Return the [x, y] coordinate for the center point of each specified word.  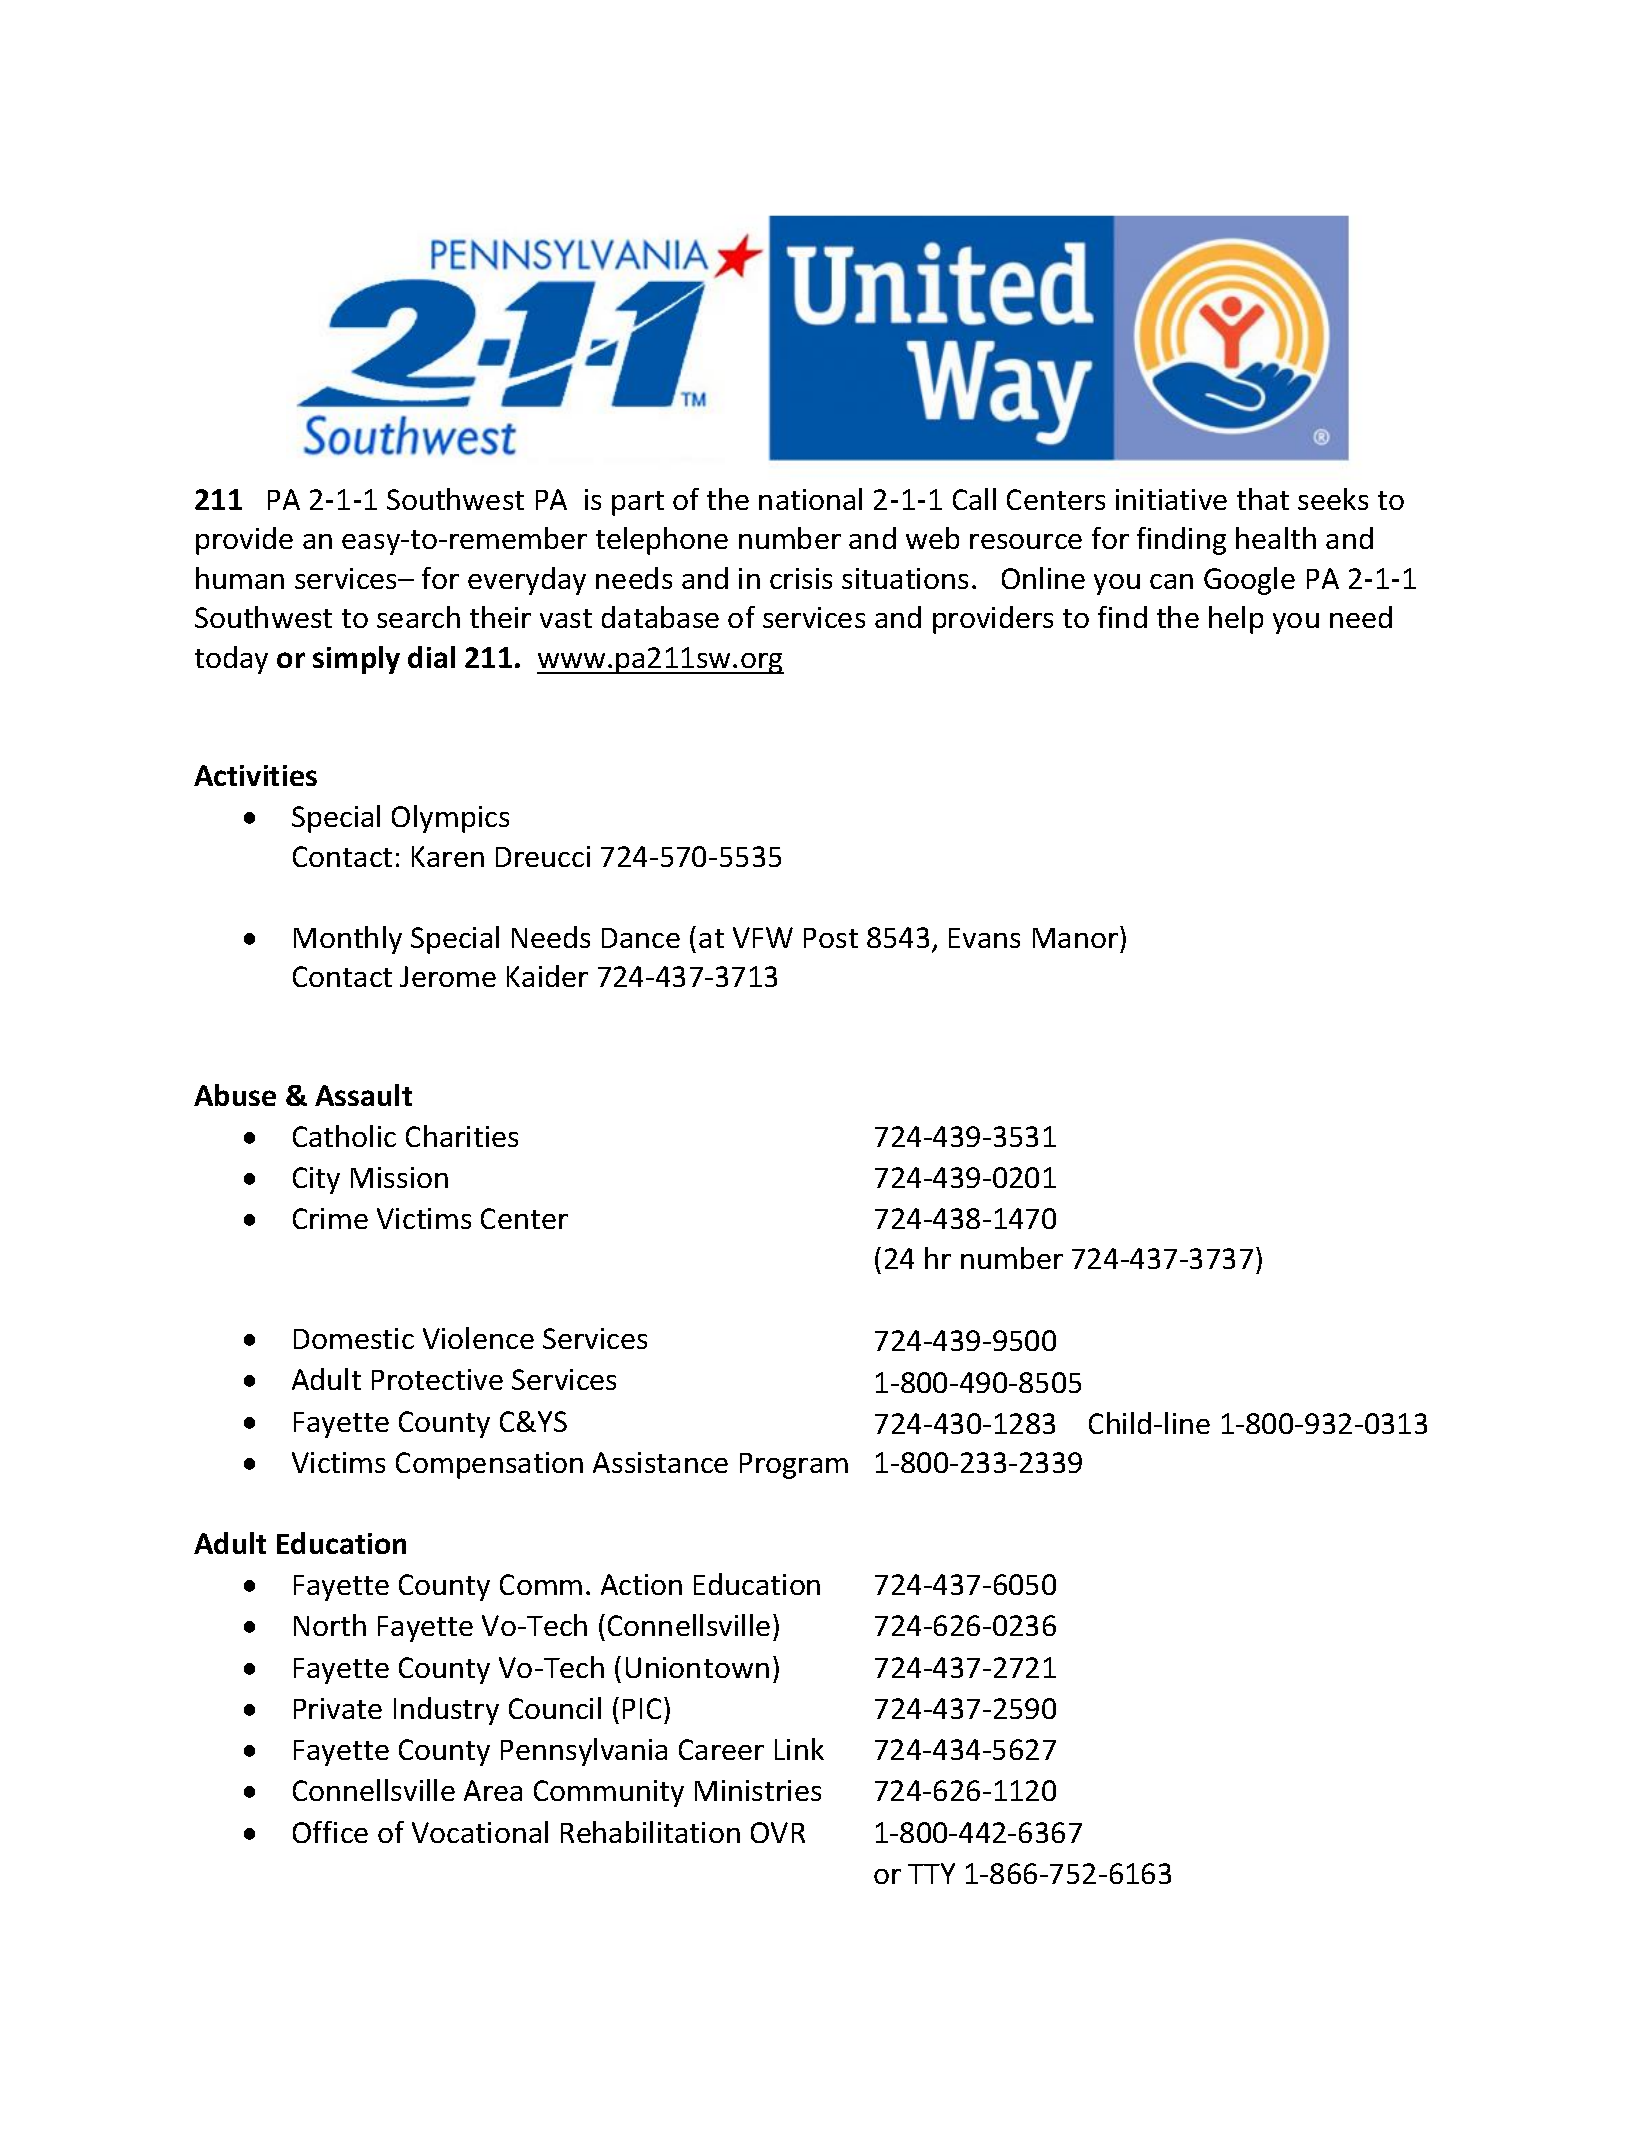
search [418, 617]
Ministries [758, 1790]
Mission [399, 1177]
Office [330, 1832]
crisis [801, 578]
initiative [1171, 499]
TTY [931, 1873]
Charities [462, 1136]
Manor [1075, 938]
